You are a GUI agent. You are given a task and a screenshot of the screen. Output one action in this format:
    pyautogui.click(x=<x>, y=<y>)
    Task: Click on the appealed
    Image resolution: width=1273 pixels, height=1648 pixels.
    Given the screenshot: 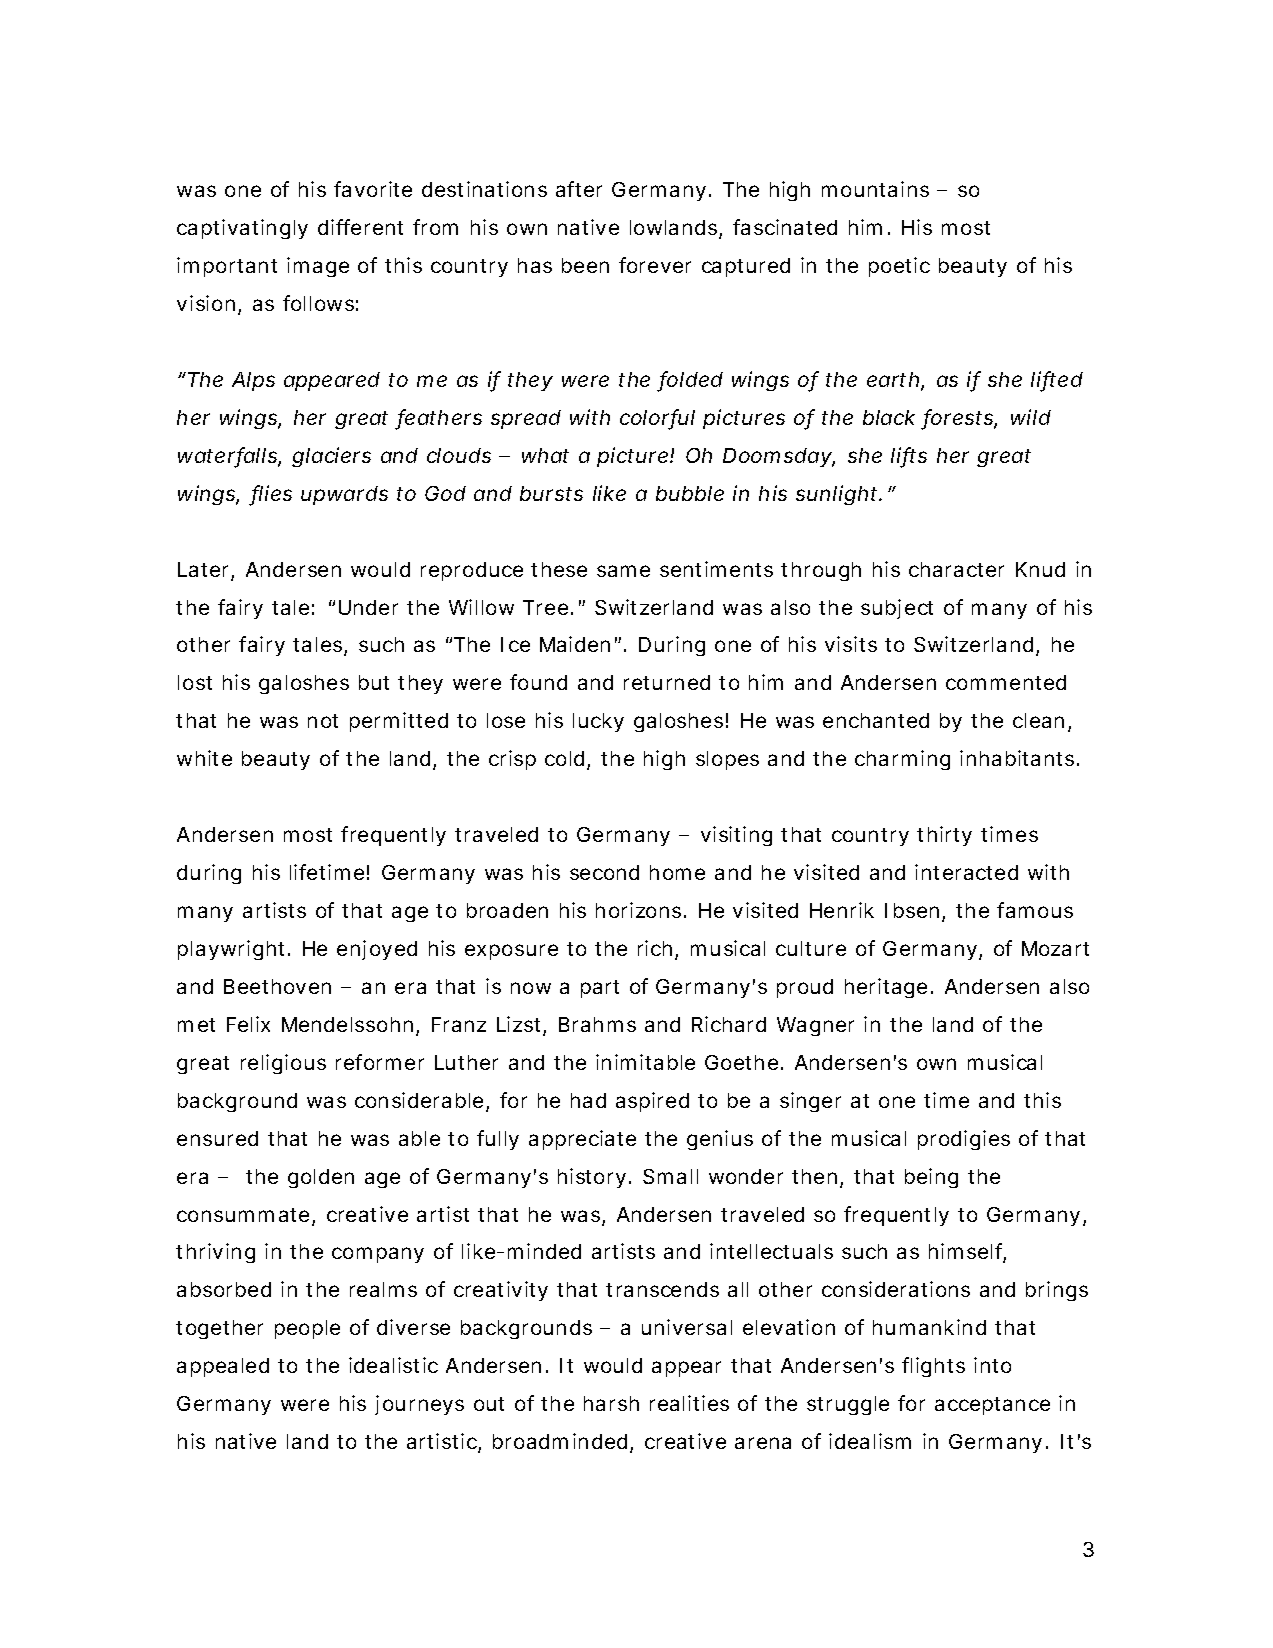 What is the action you would take?
    pyautogui.click(x=223, y=1367)
